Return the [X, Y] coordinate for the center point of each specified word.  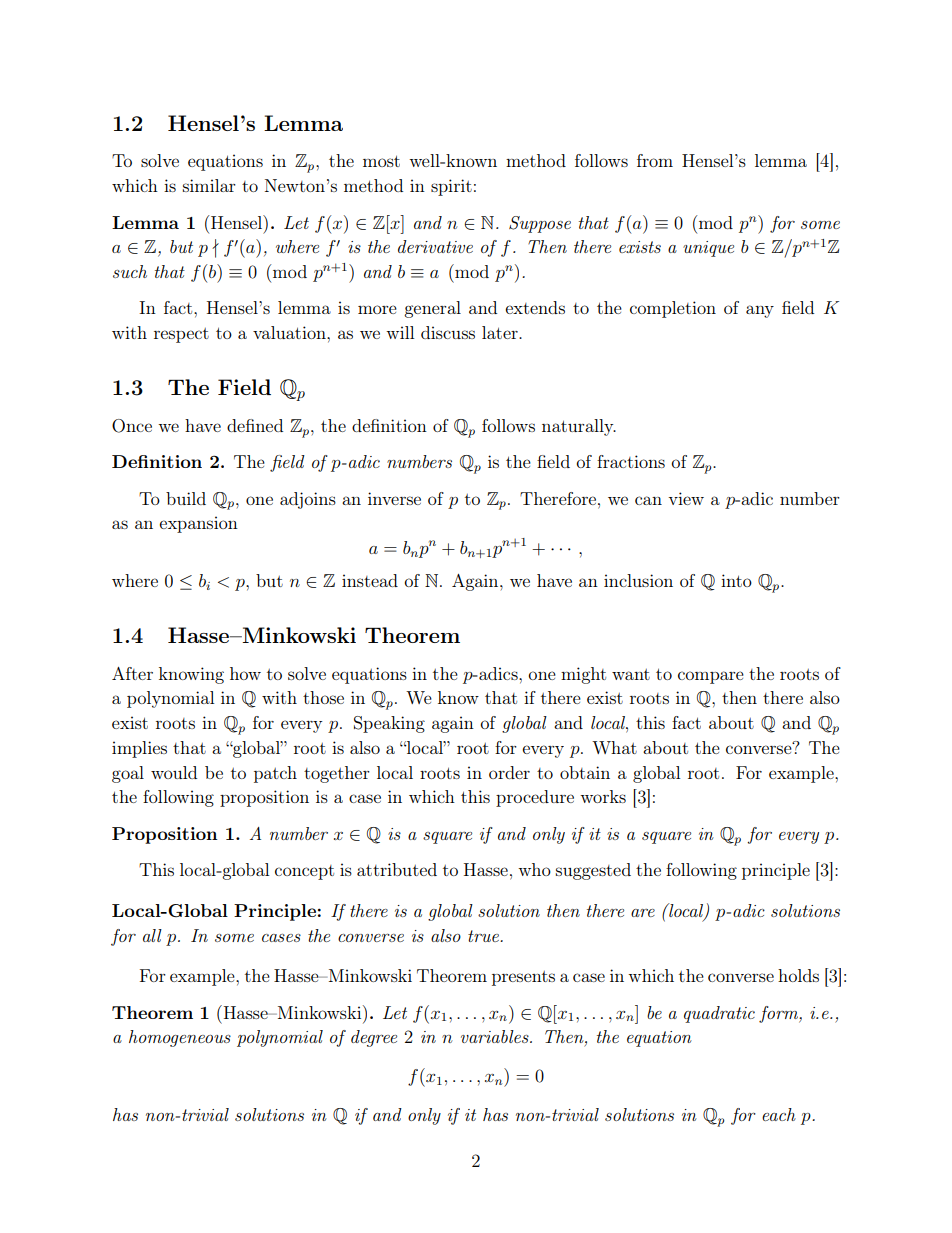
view [686, 498]
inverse [394, 498]
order [509, 772]
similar [209, 185]
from [655, 160]
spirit [451, 187]
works [603, 796]
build [186, 498]
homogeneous [180, 1038]
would [174, 772]
